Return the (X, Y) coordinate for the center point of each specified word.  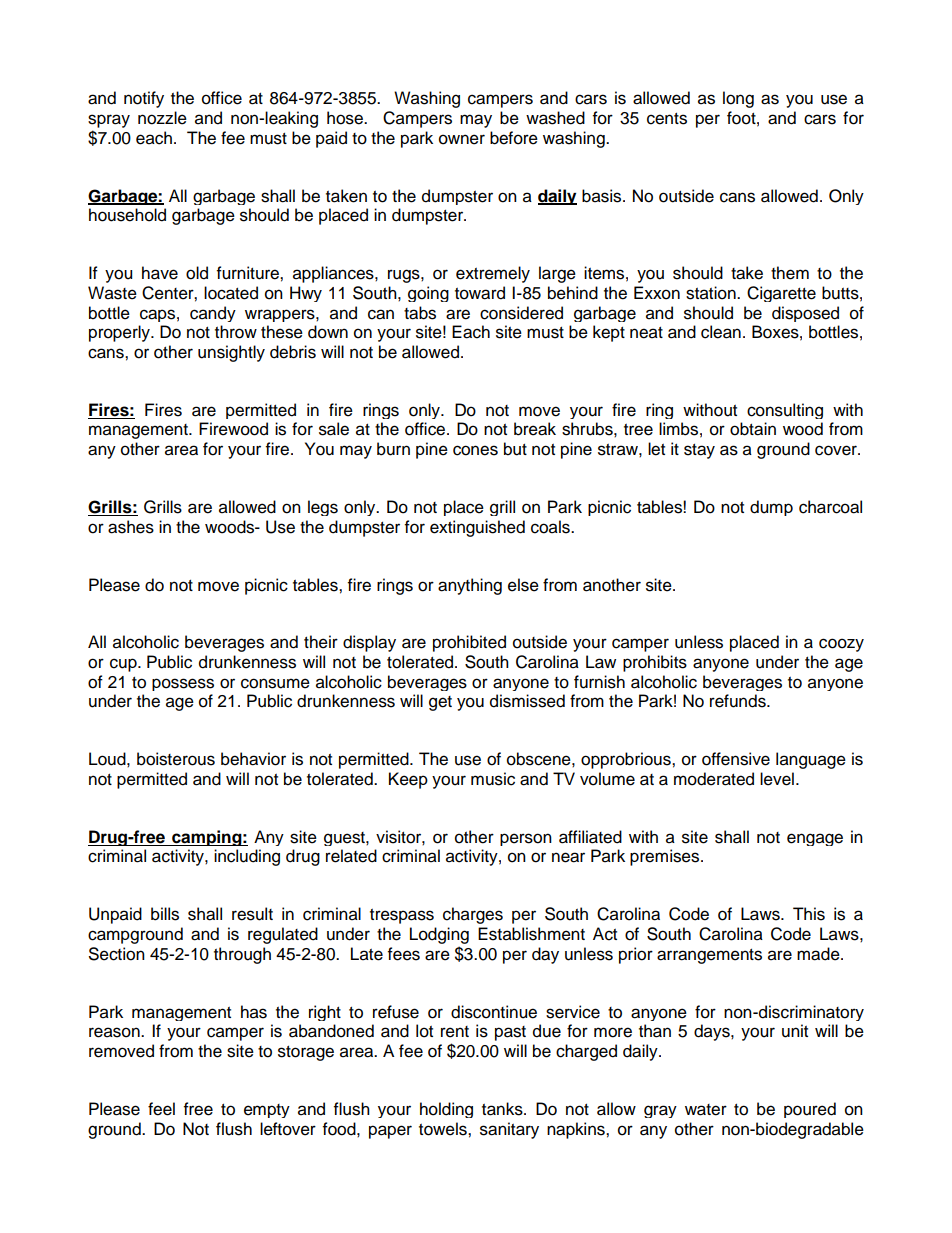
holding (446, 1110)
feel (161, 1109)
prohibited (469, 643)
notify (144, 99)
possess (183, 684)
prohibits (655, 663)
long (738, 99)
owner (462, 139)
